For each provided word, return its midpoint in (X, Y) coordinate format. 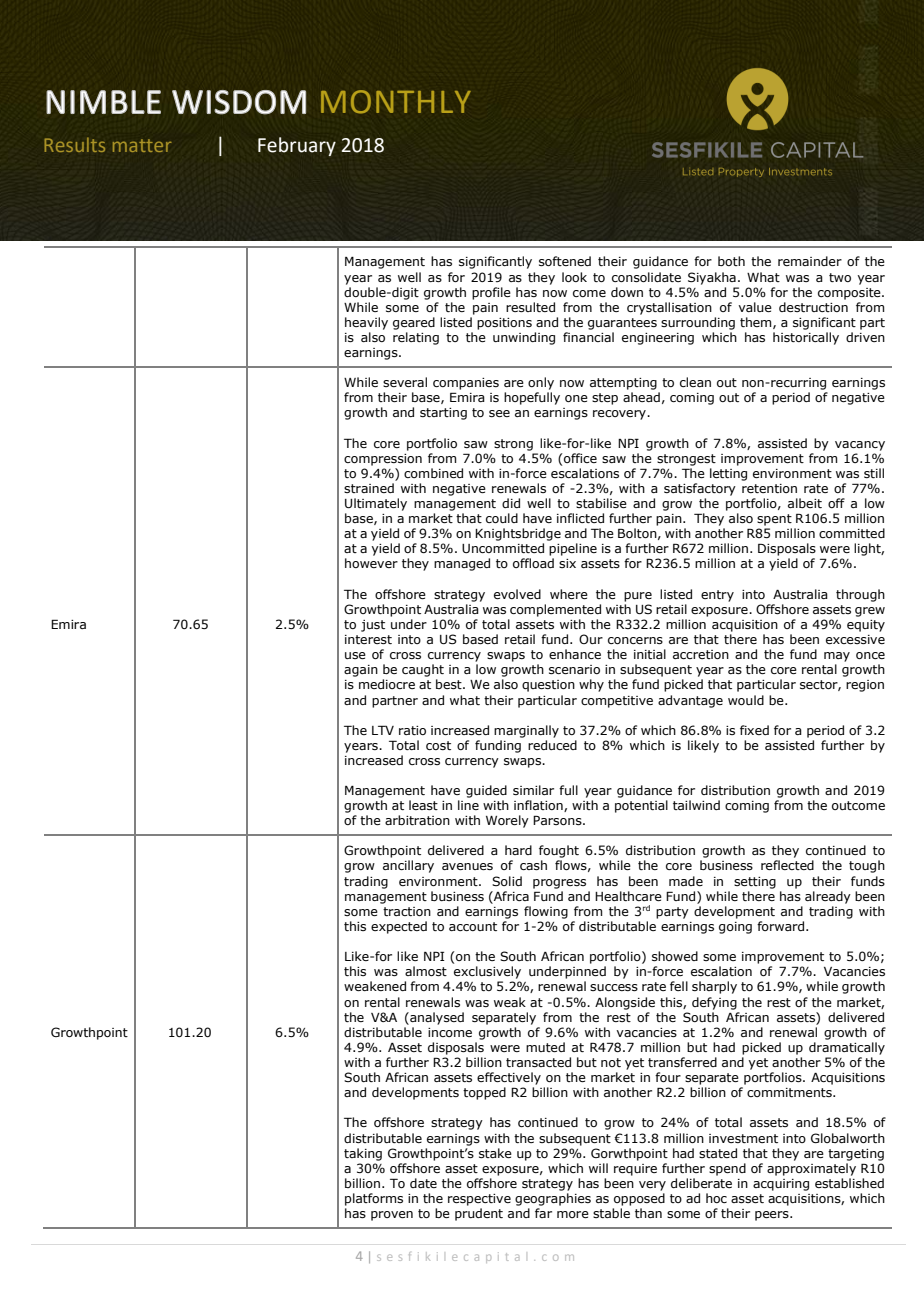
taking (363, 1154)
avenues (467, 866)
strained (369, 488)
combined (433, 473)
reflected (787, 865)
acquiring (781, 1185)
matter (142, 145)
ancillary (408, 866)
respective (479, 1200)
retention (769, 488)
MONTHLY (396, 102)
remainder (810, 261)
